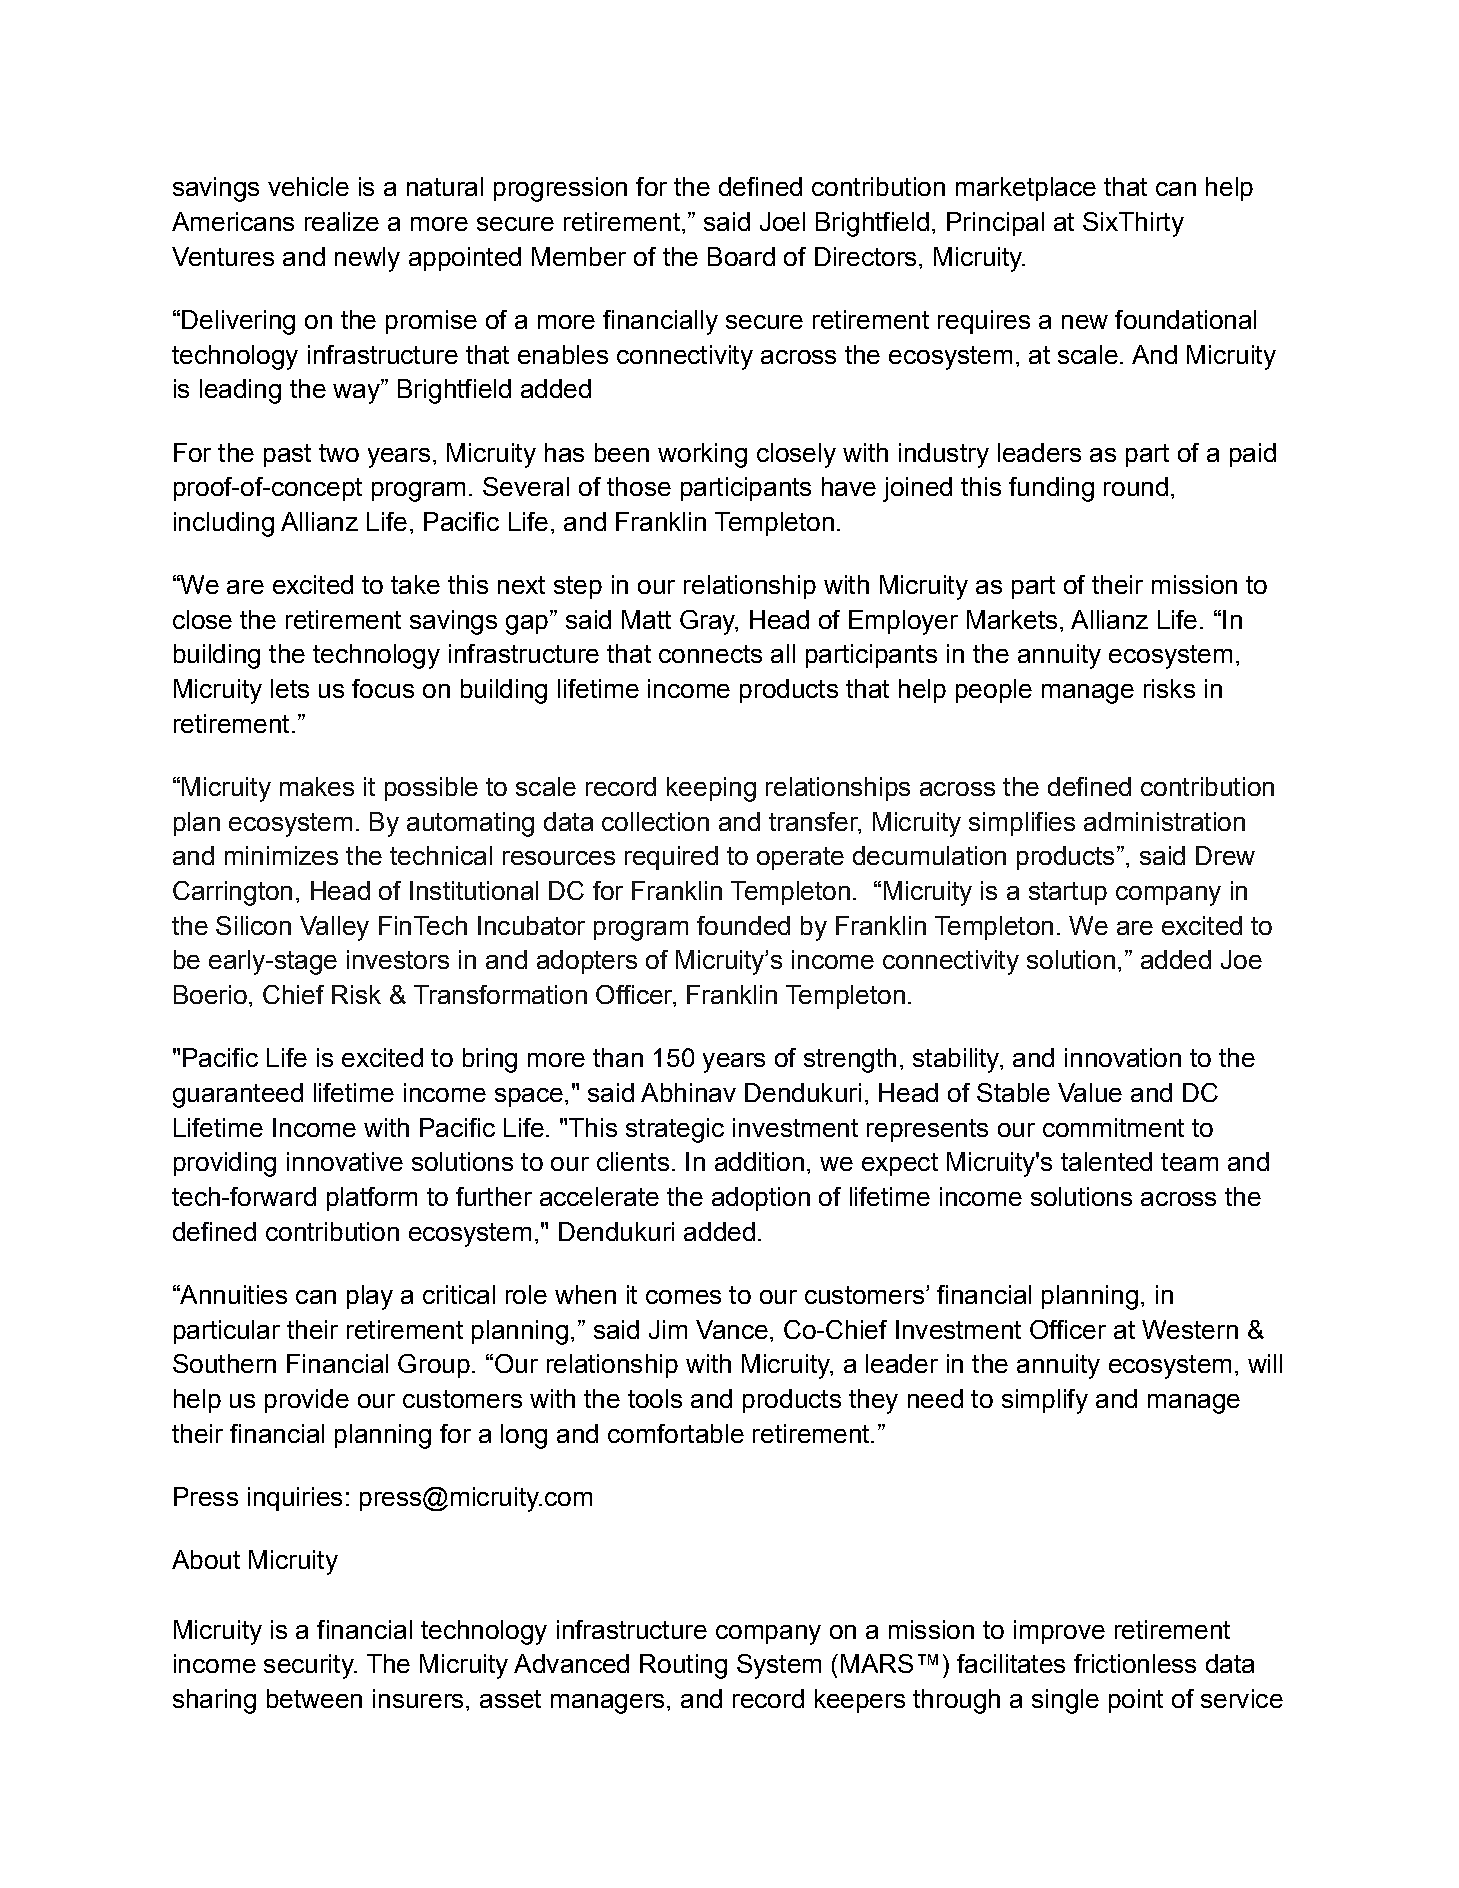  Describe the element at coordinates (741, 256) in the screenshot. I see `Board` at that location.
